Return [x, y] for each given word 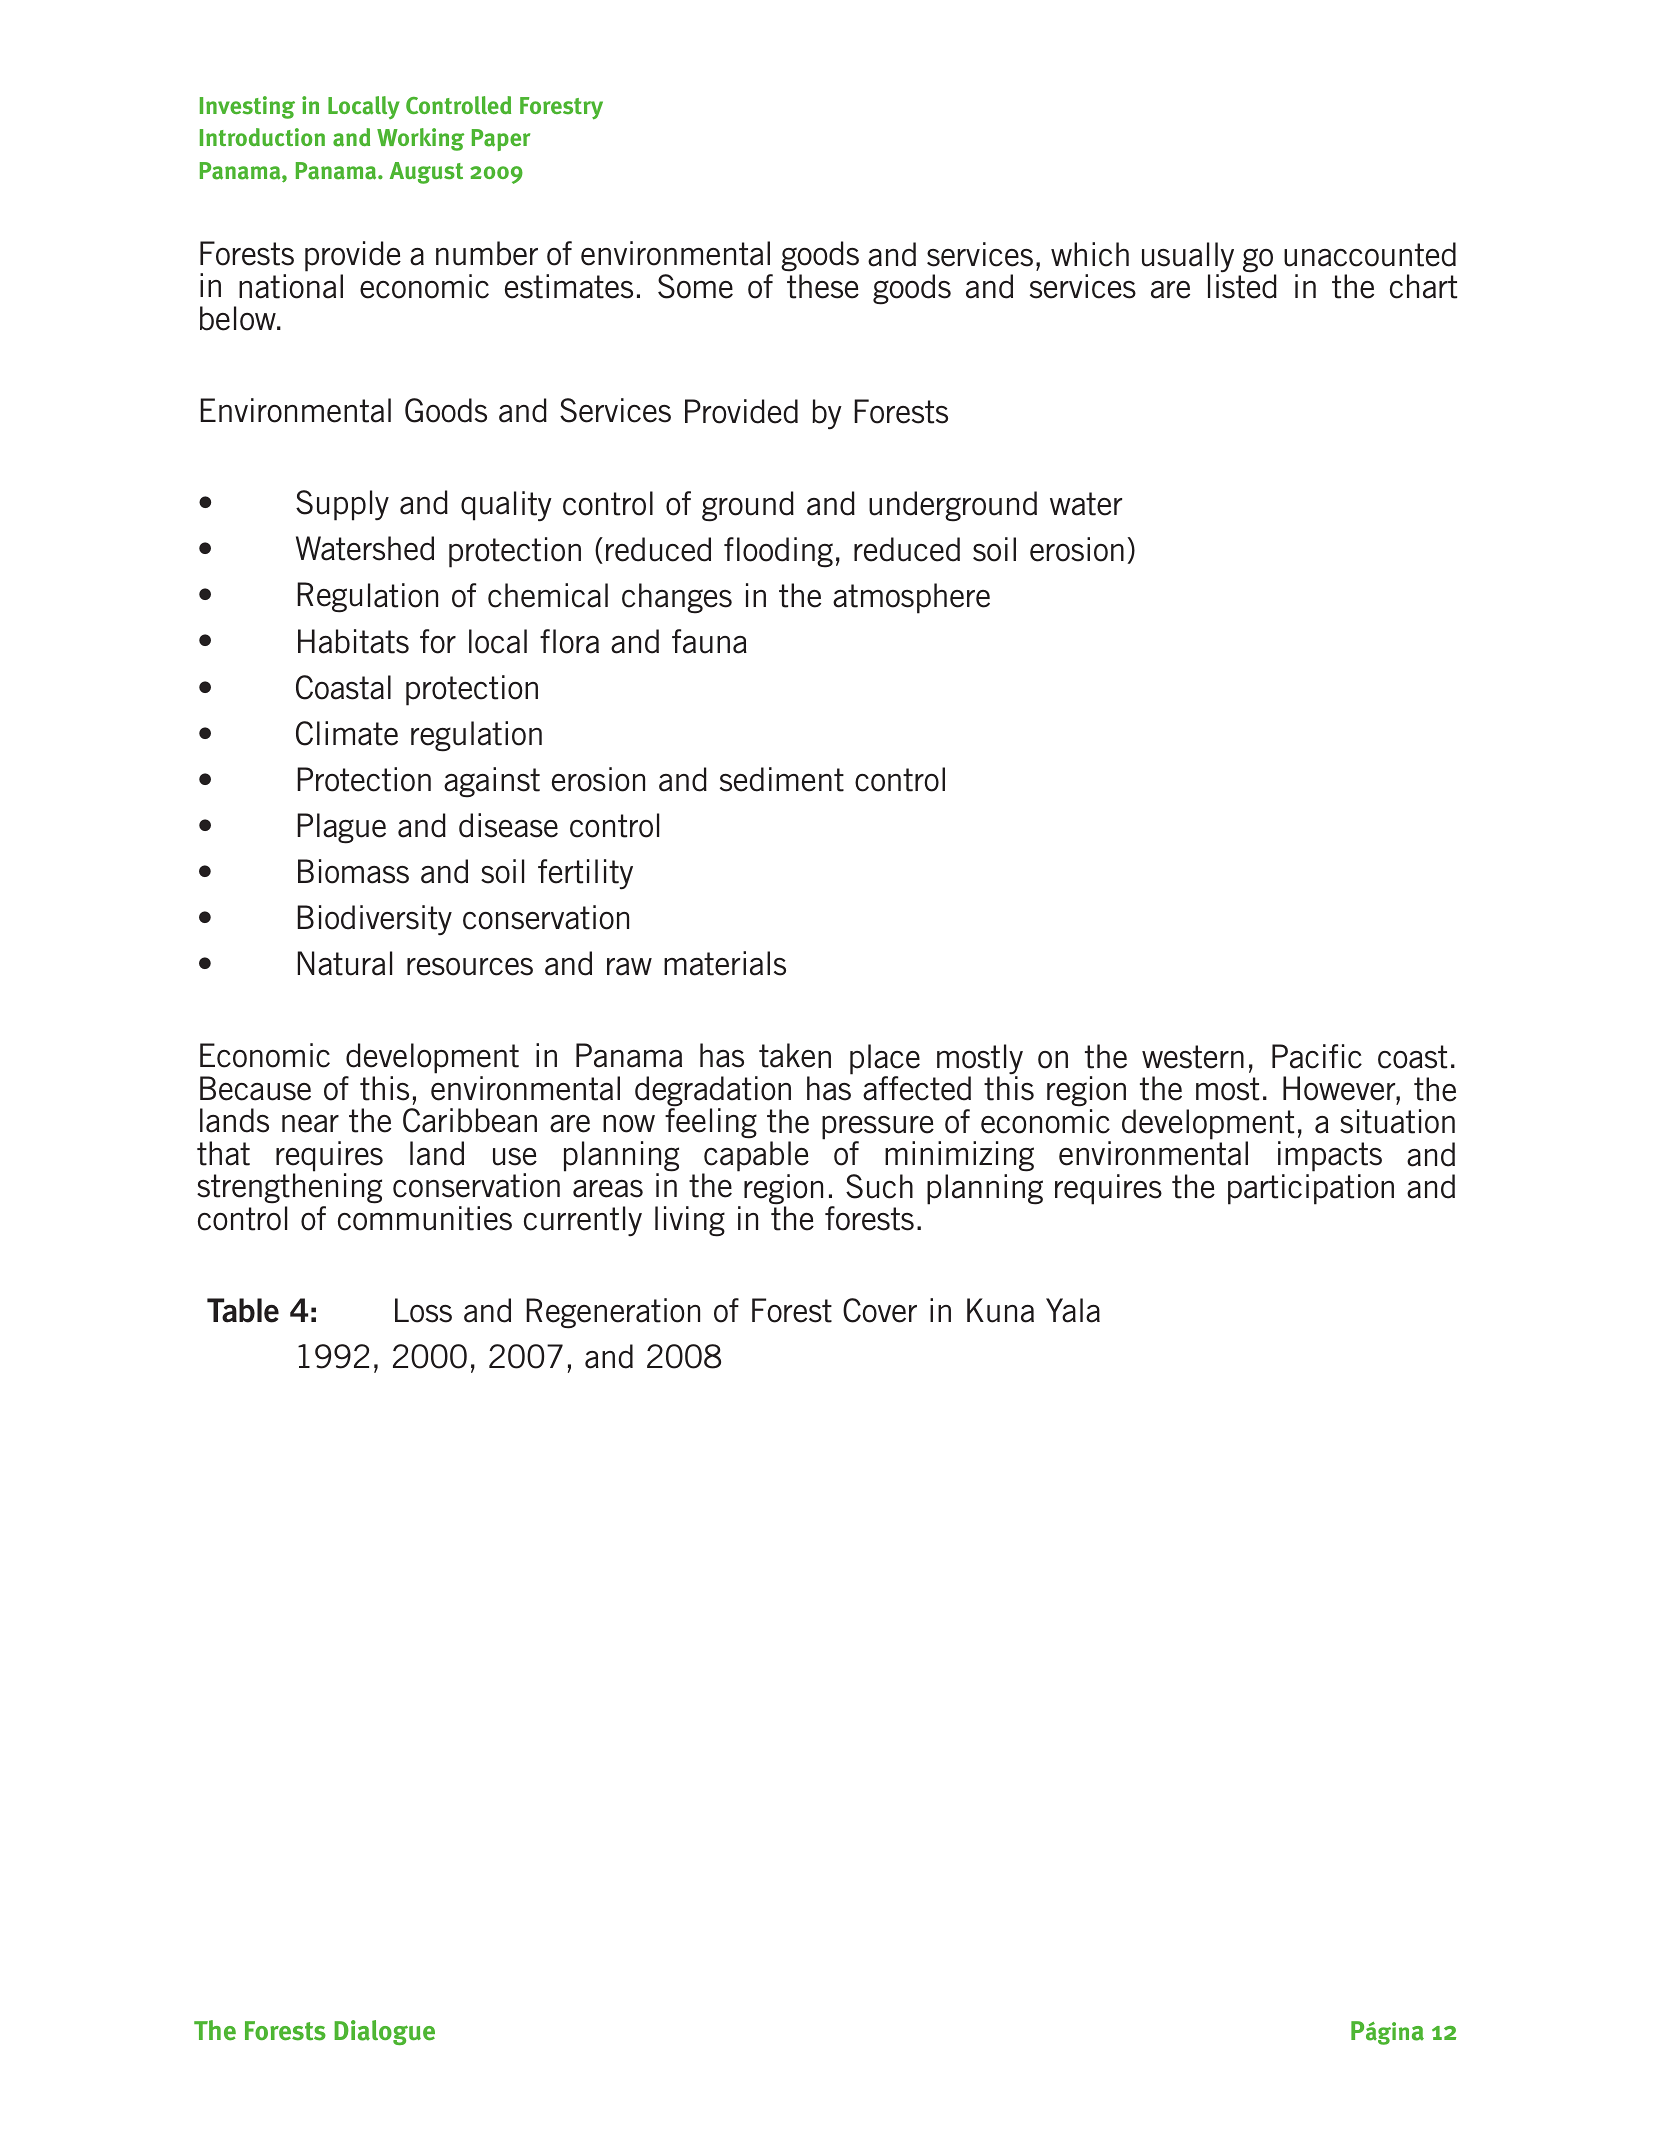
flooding [778, 552]
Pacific [1317, 1056]
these [823, 286]
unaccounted [1370, 254]
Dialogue [384, 2032]
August [426, 173]
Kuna [1000, 1310]
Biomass [353, 871]
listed [1242, 286]
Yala [1073, 1310]
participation [1311, 1189]
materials [725, 963]
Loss [423, 1310]
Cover [880, 1310]
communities [425, 1218]
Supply [342, 505]
